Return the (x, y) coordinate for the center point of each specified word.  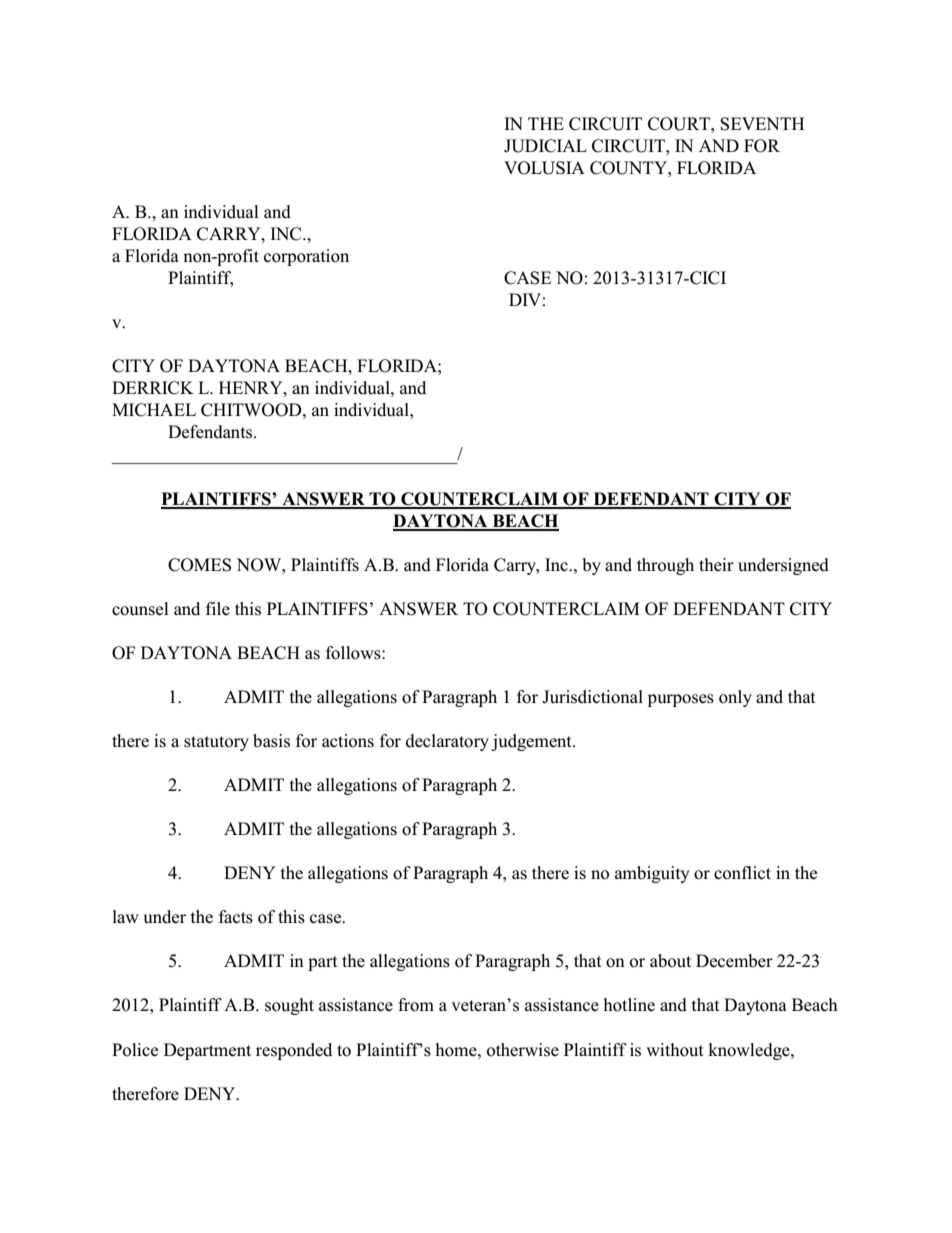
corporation (306, 257)
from (416, 1005)
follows (354, 653)
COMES (199, 565)
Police (135, 1050)
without (675, 1050)
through (665, 566)
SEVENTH (762, 124)
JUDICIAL (545, 146)
